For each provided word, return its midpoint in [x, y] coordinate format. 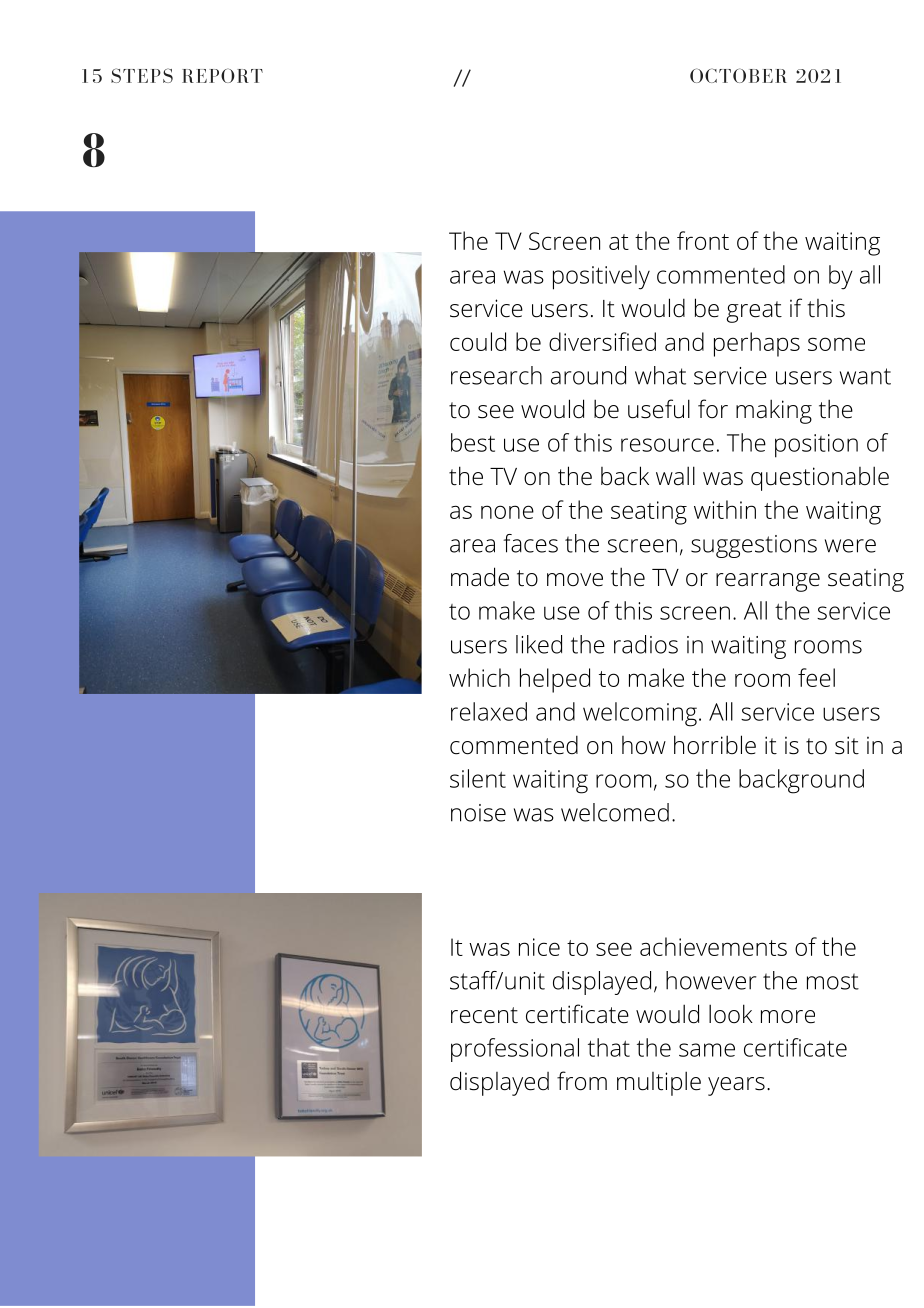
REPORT [222, 75]
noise [478, 813]
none [507, 512]
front [703, 240]
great [754, 312]
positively [601, 277]
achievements [713, 946]
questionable [820, 478]
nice [539, 947]
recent [484, 1015]
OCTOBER [738, 75]
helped [555, 680]
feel [816, 677]
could [478, 341]
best [473, 442]
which [479, 677]
